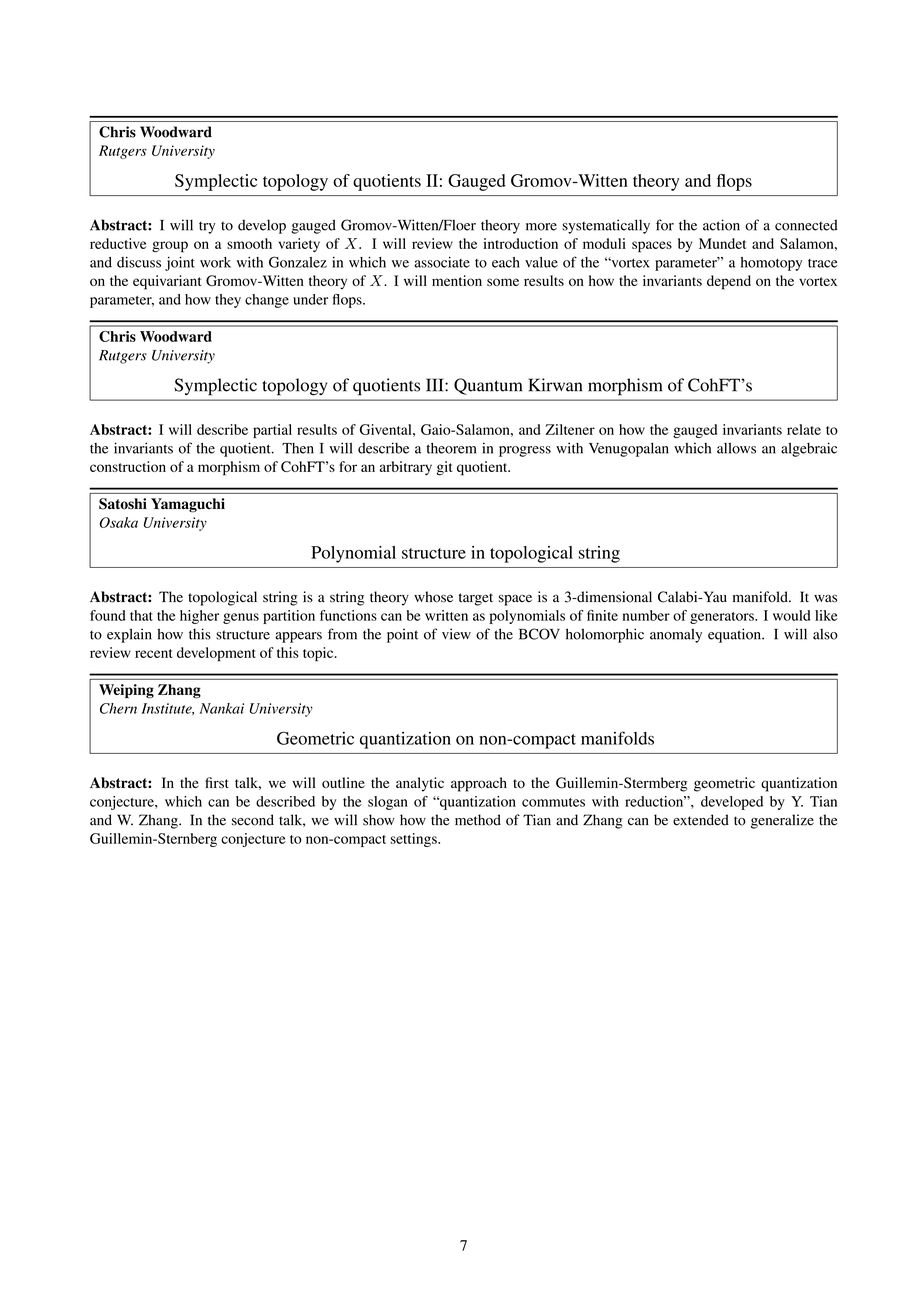 The width and height of the image is (924, 1308). I want to click on associate, so click(442, 262).
